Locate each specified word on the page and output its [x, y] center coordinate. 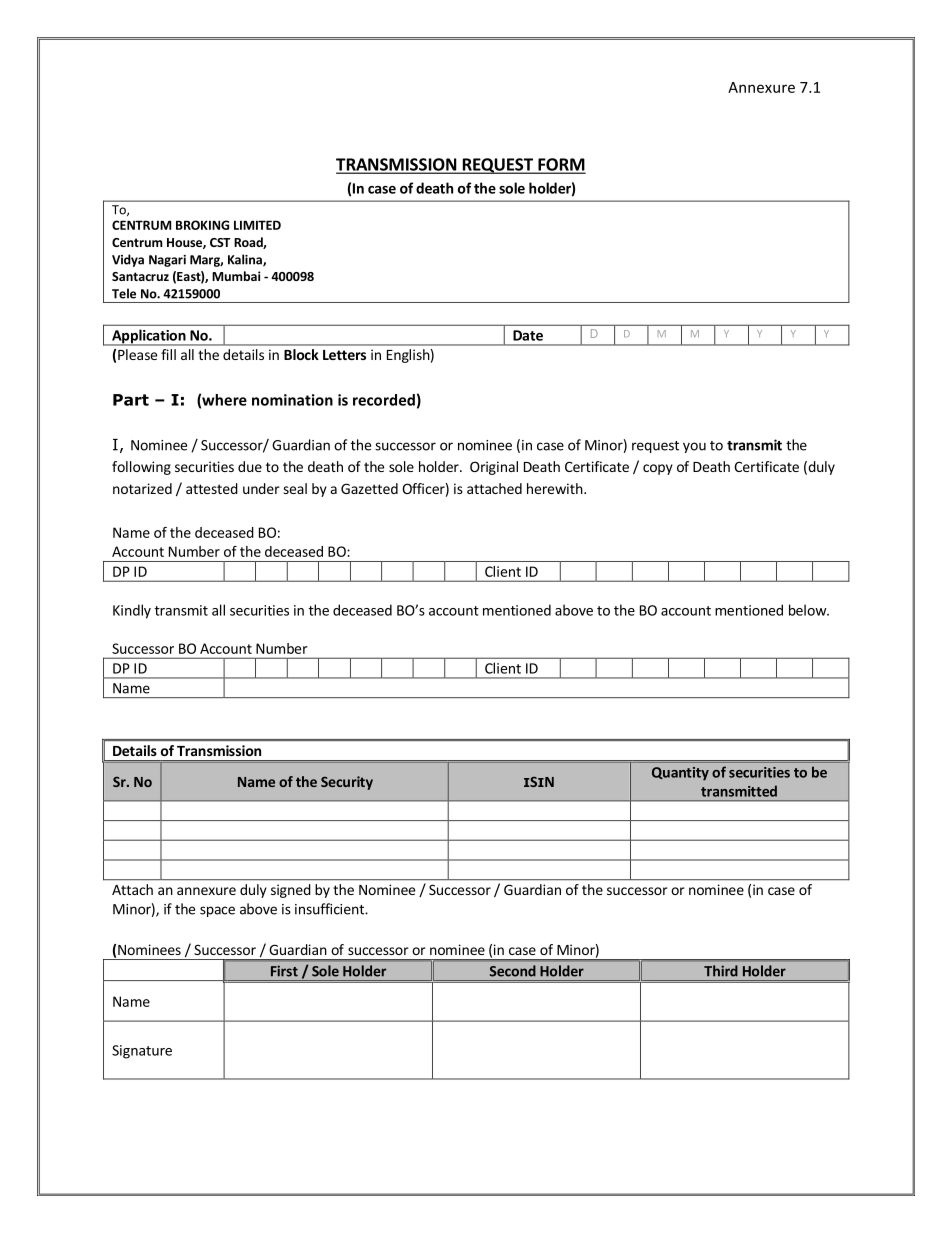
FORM [561, 165]
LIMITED [257, 225]
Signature [142, 1052]
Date [528, 335]
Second [512, 971]
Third [720, 971]
